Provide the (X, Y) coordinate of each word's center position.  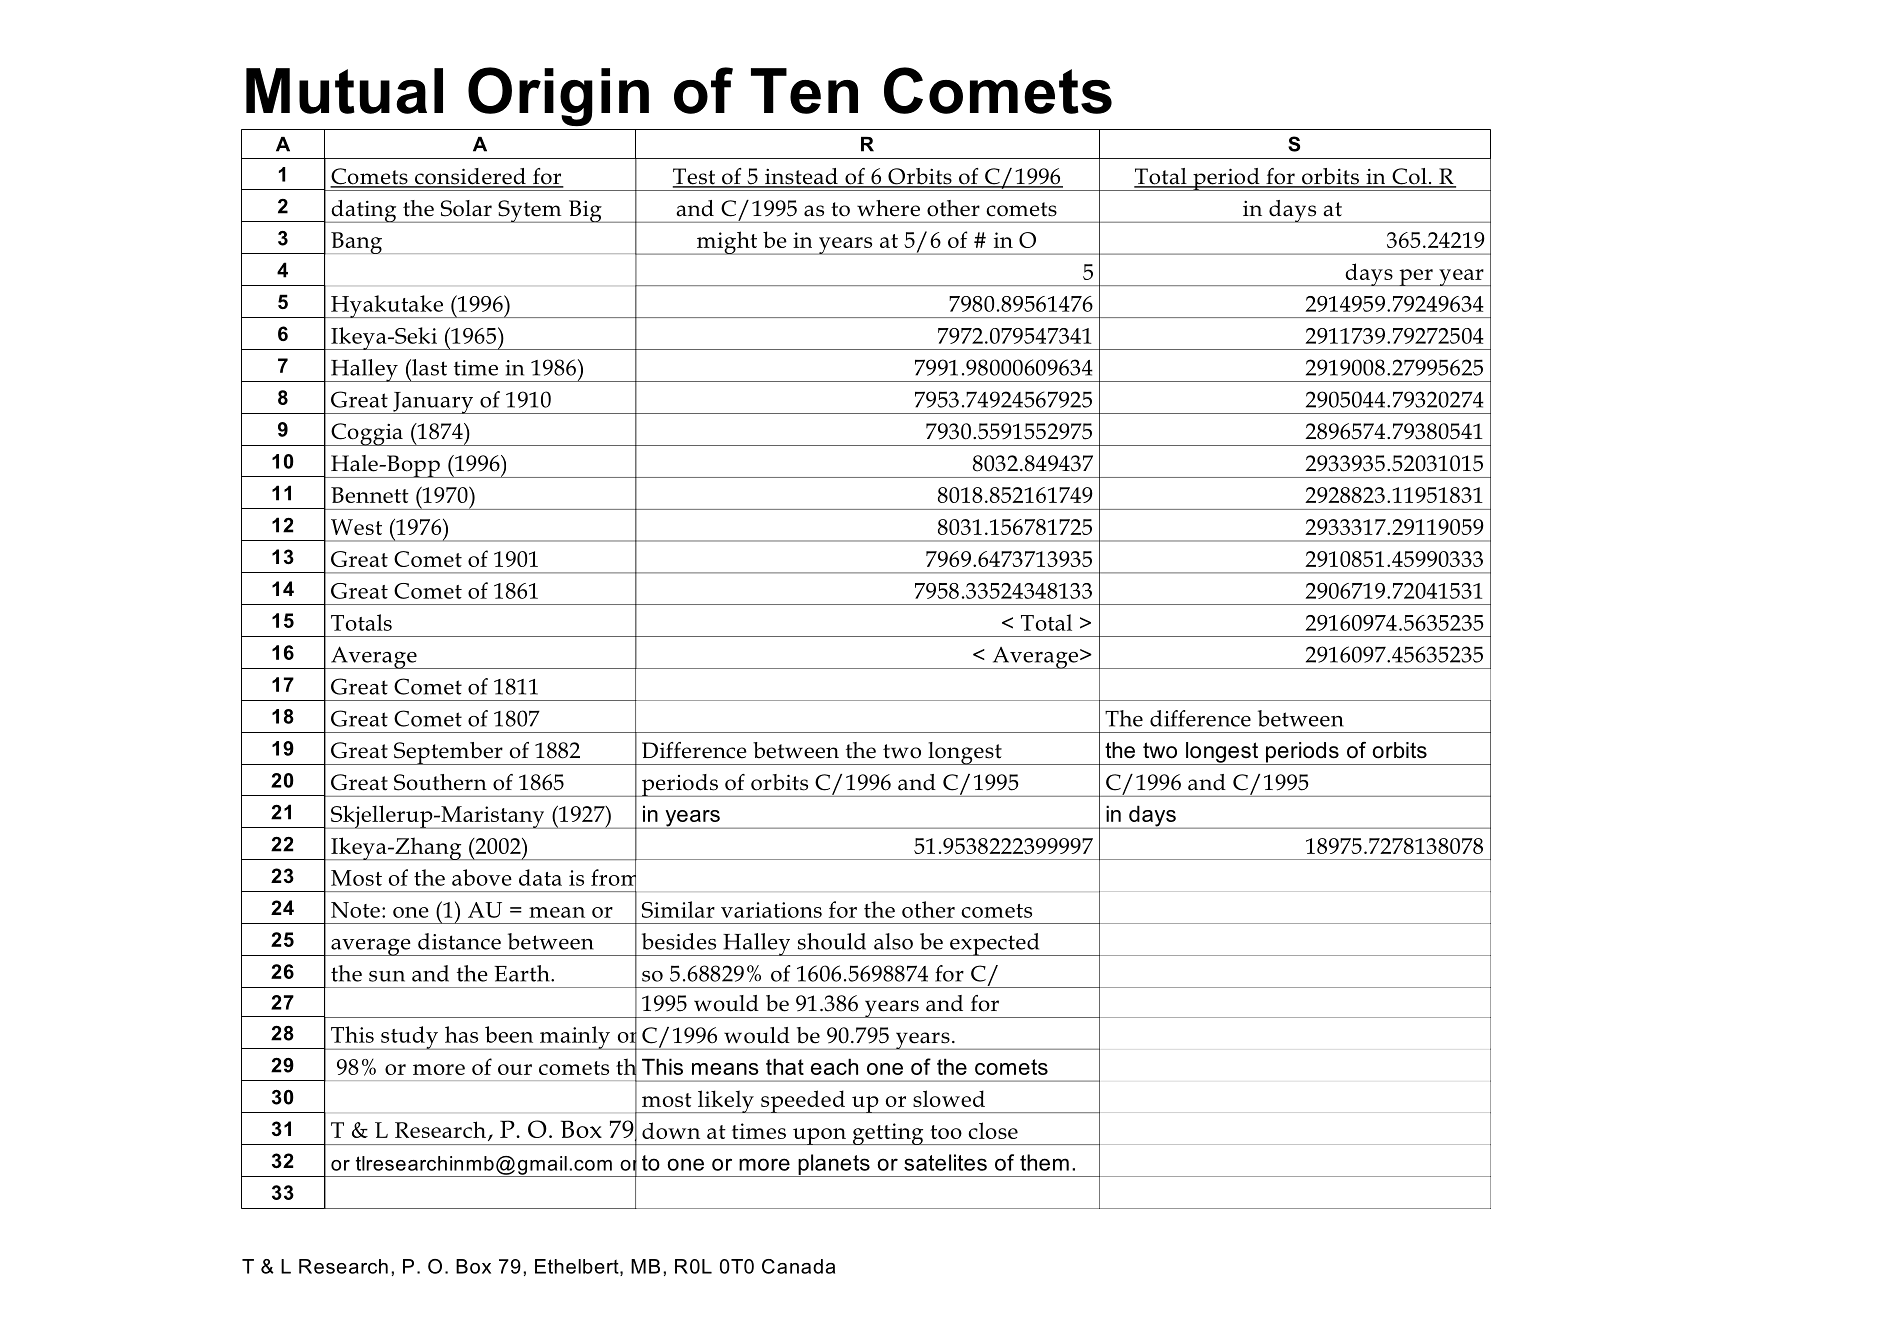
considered (470, 177)
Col (1409, 177)
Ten (804, 91)
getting (888, 1134)
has (461, 1034)
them (1044, 1162)
